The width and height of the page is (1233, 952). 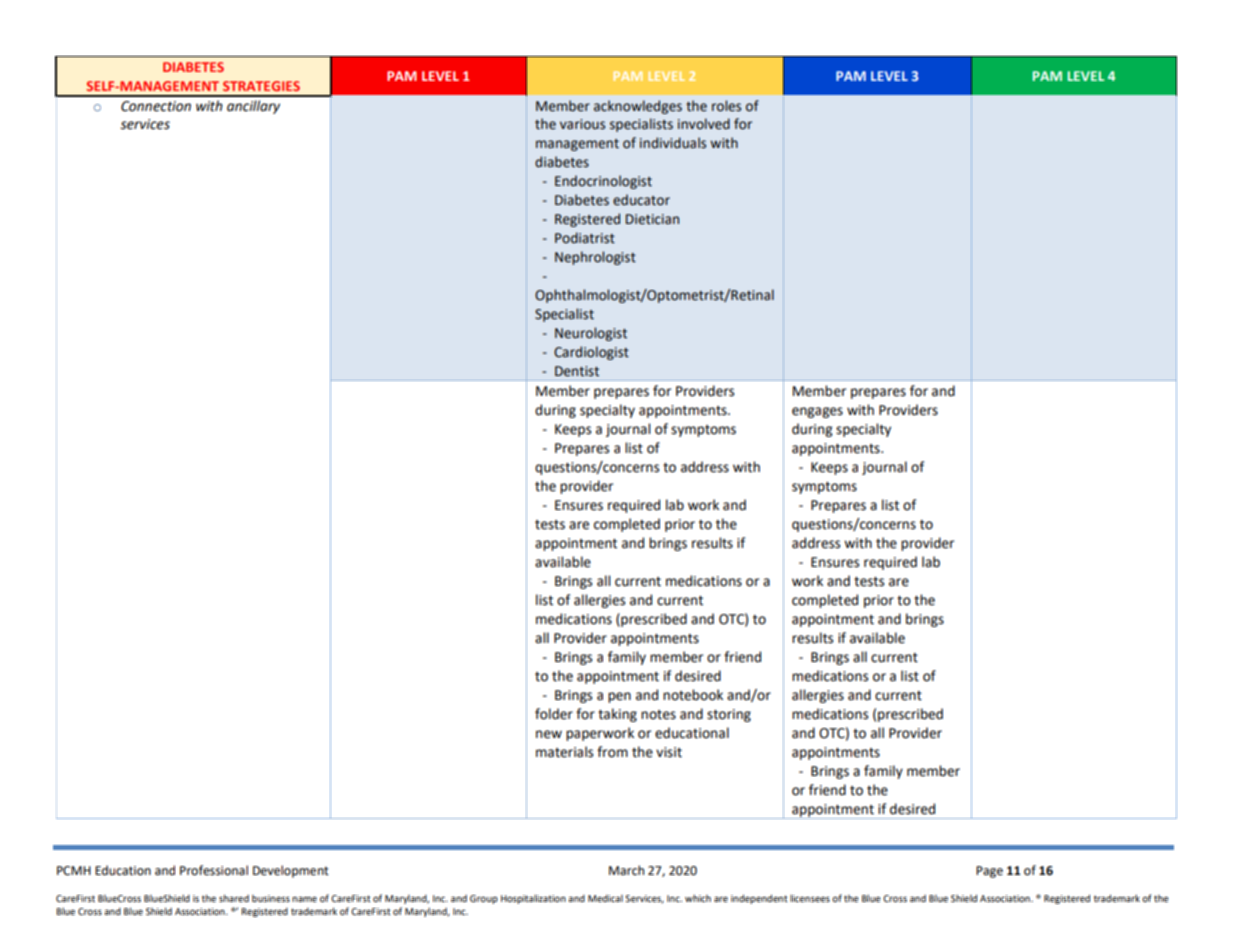 I want to click on ancillary, so click(x=253, y=107).
